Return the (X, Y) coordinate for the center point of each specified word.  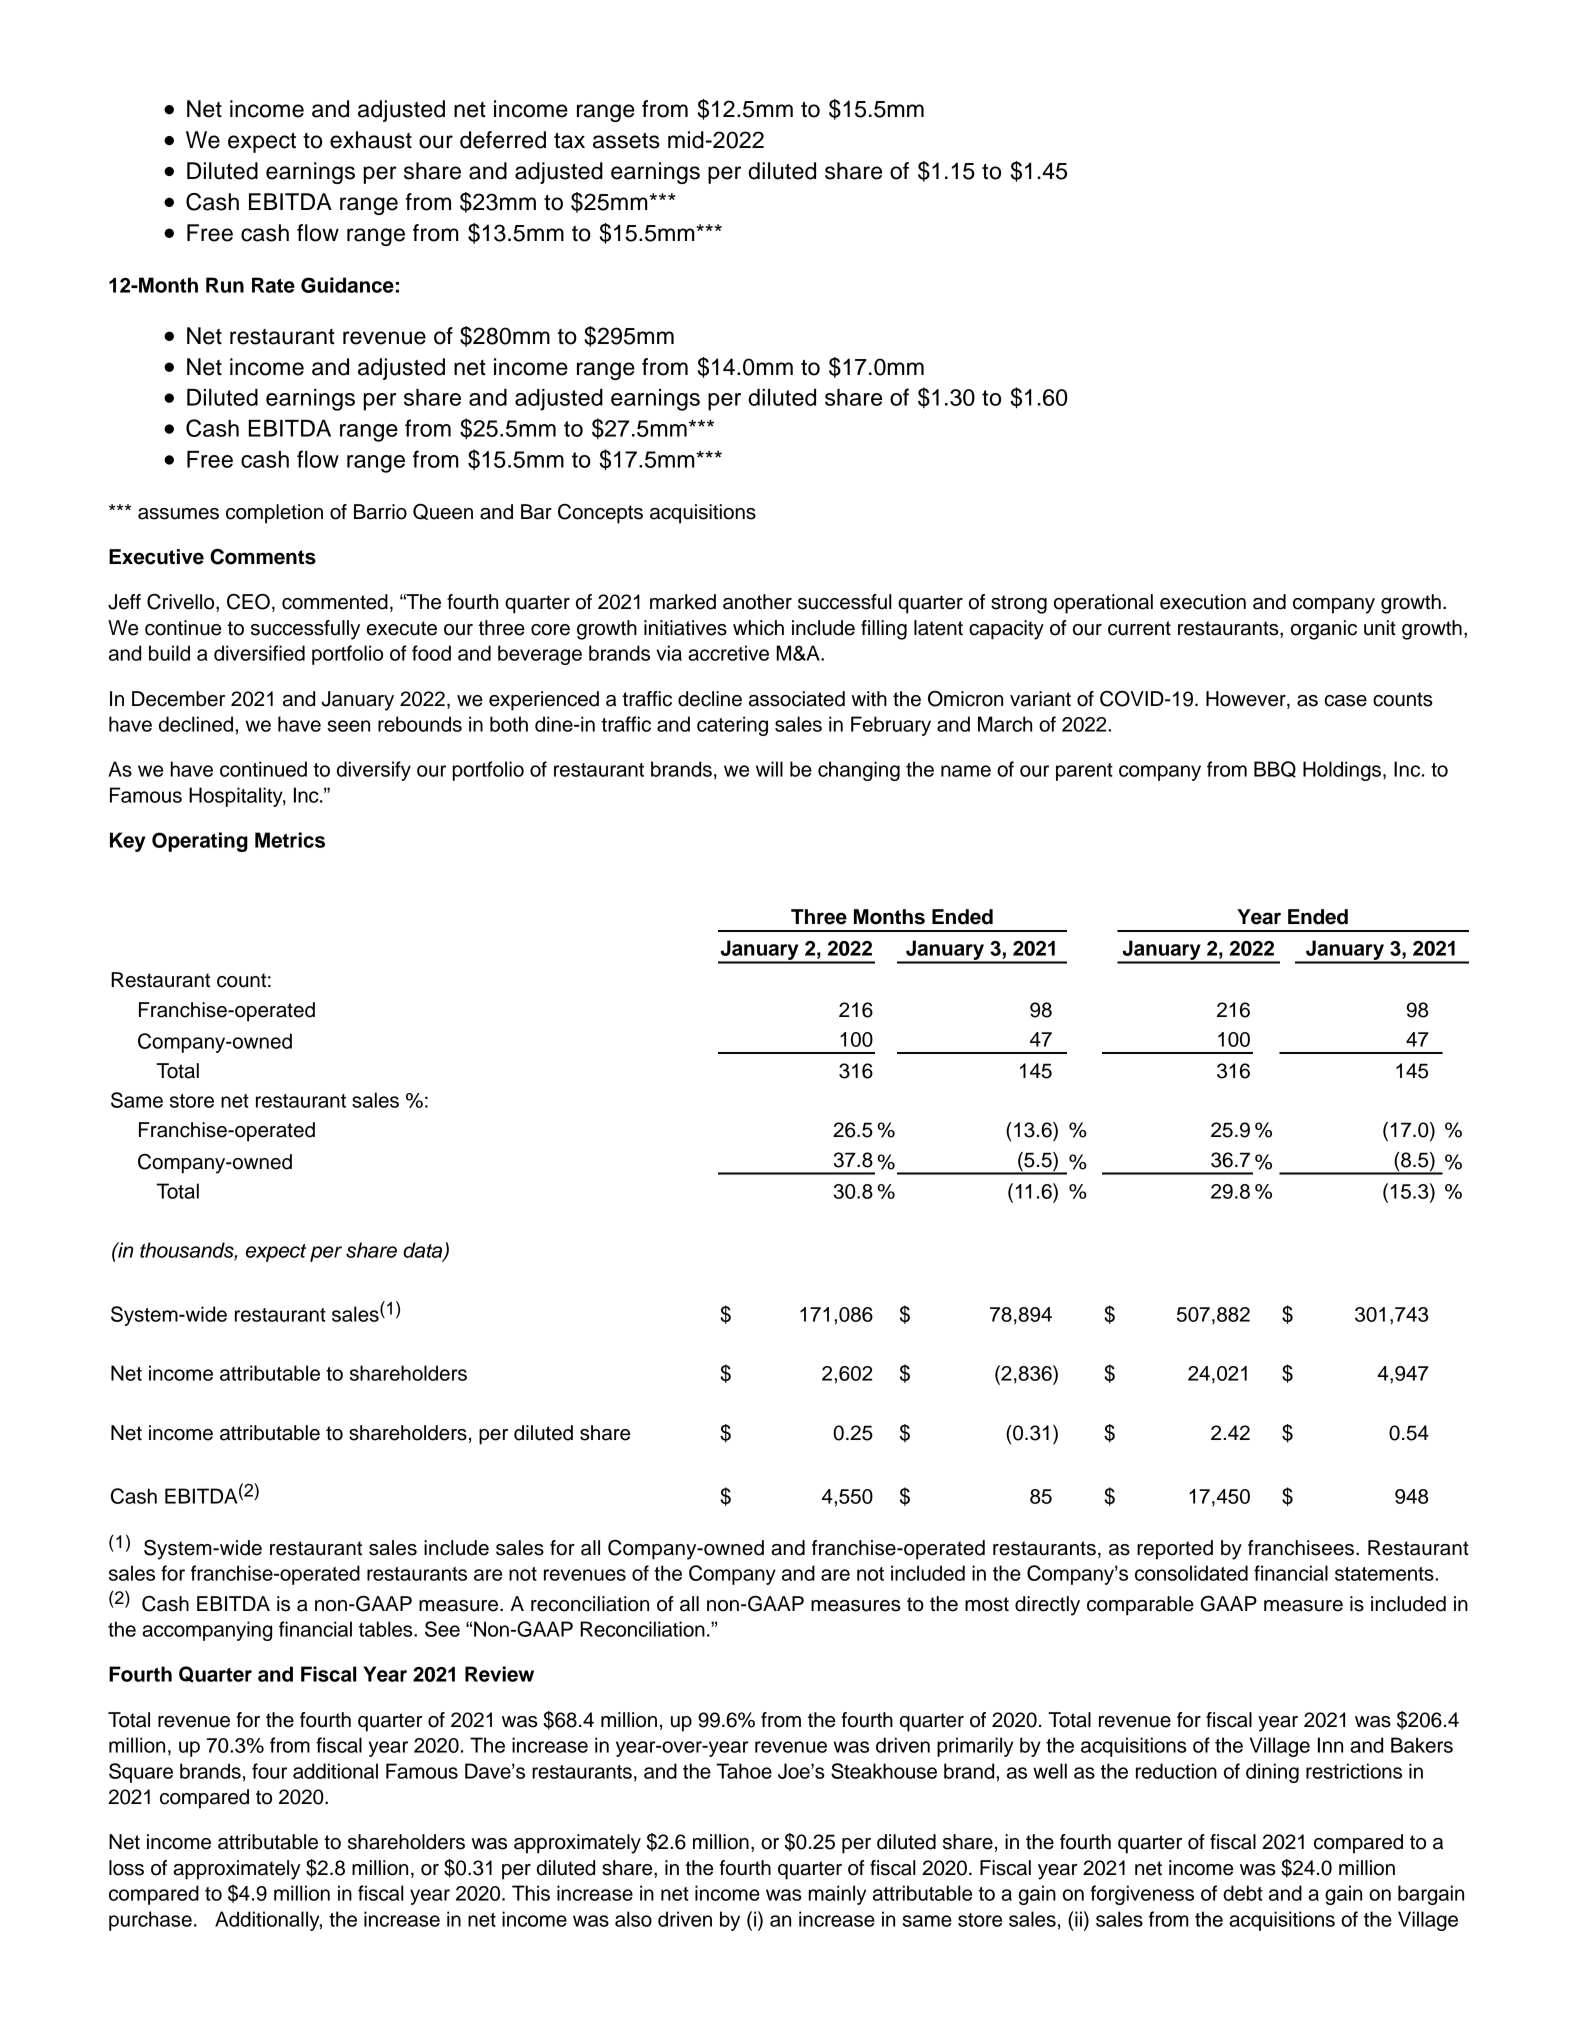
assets (626, 140)
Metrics (290, 840)
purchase (150, 1921)
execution (1203, 602)
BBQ (1275, 769)
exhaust (371, 140)
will (769, 769)
